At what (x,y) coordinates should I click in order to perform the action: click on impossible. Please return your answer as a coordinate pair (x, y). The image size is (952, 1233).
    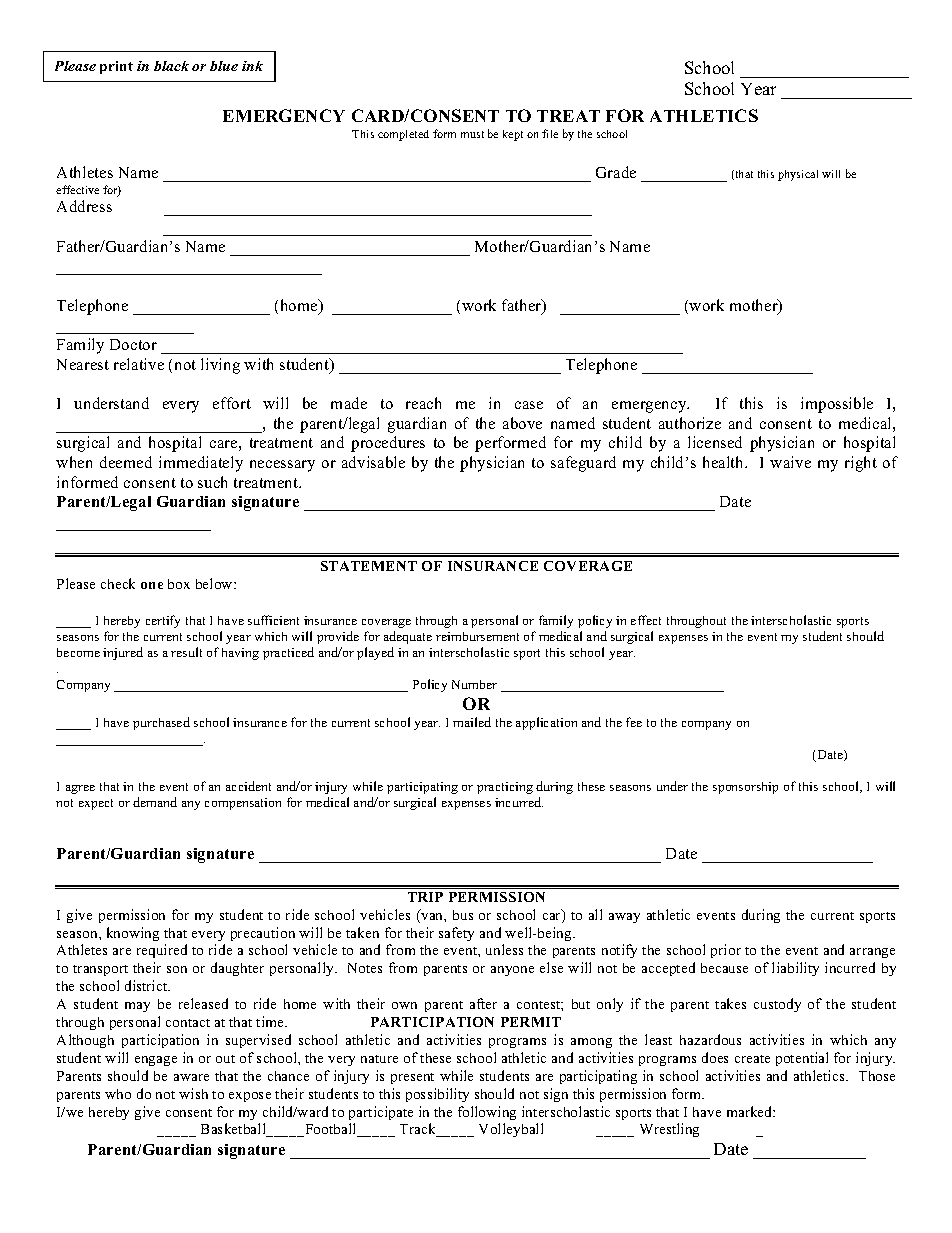
    Looking at the image, I should click on (837, 405).
